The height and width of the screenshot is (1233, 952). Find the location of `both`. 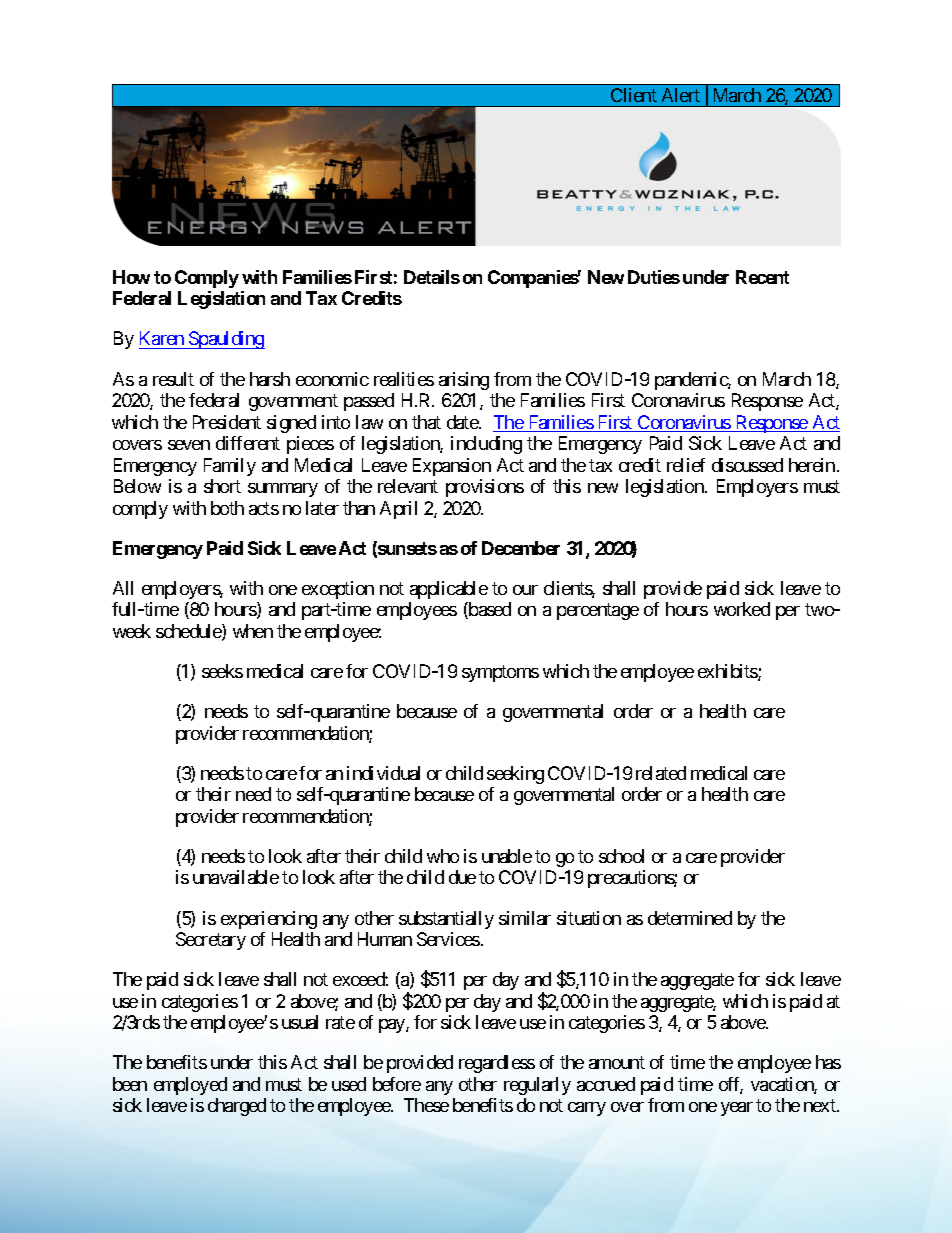

both is located at coordinates (227, 508).
